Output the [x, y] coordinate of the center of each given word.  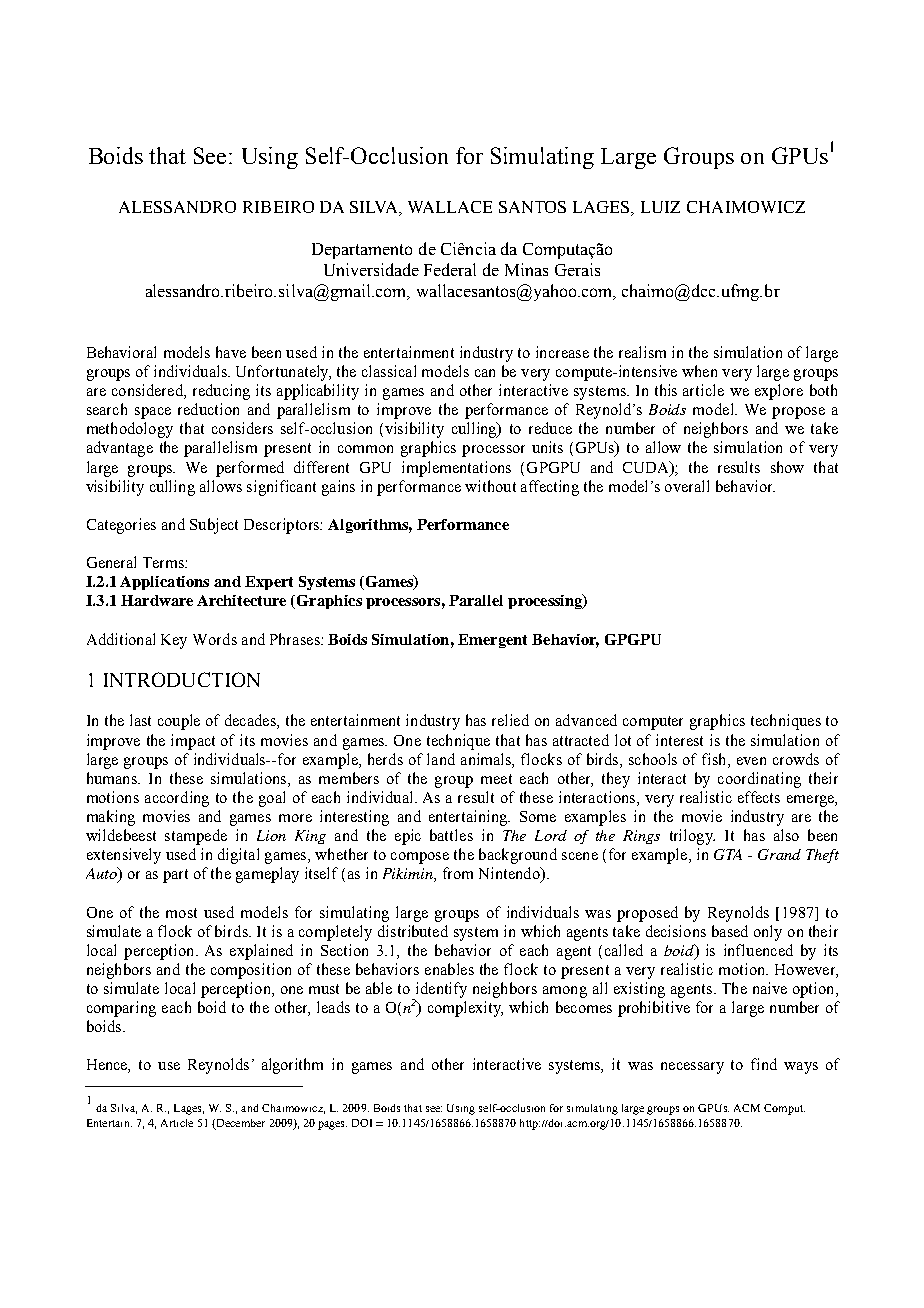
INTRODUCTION [182, 679]
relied [510, 720]
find [764, 1064]
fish [715, 759]
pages [332, 1125]
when [699, 371]
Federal [450, 269]
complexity [465, 1009]
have [231, 352]
